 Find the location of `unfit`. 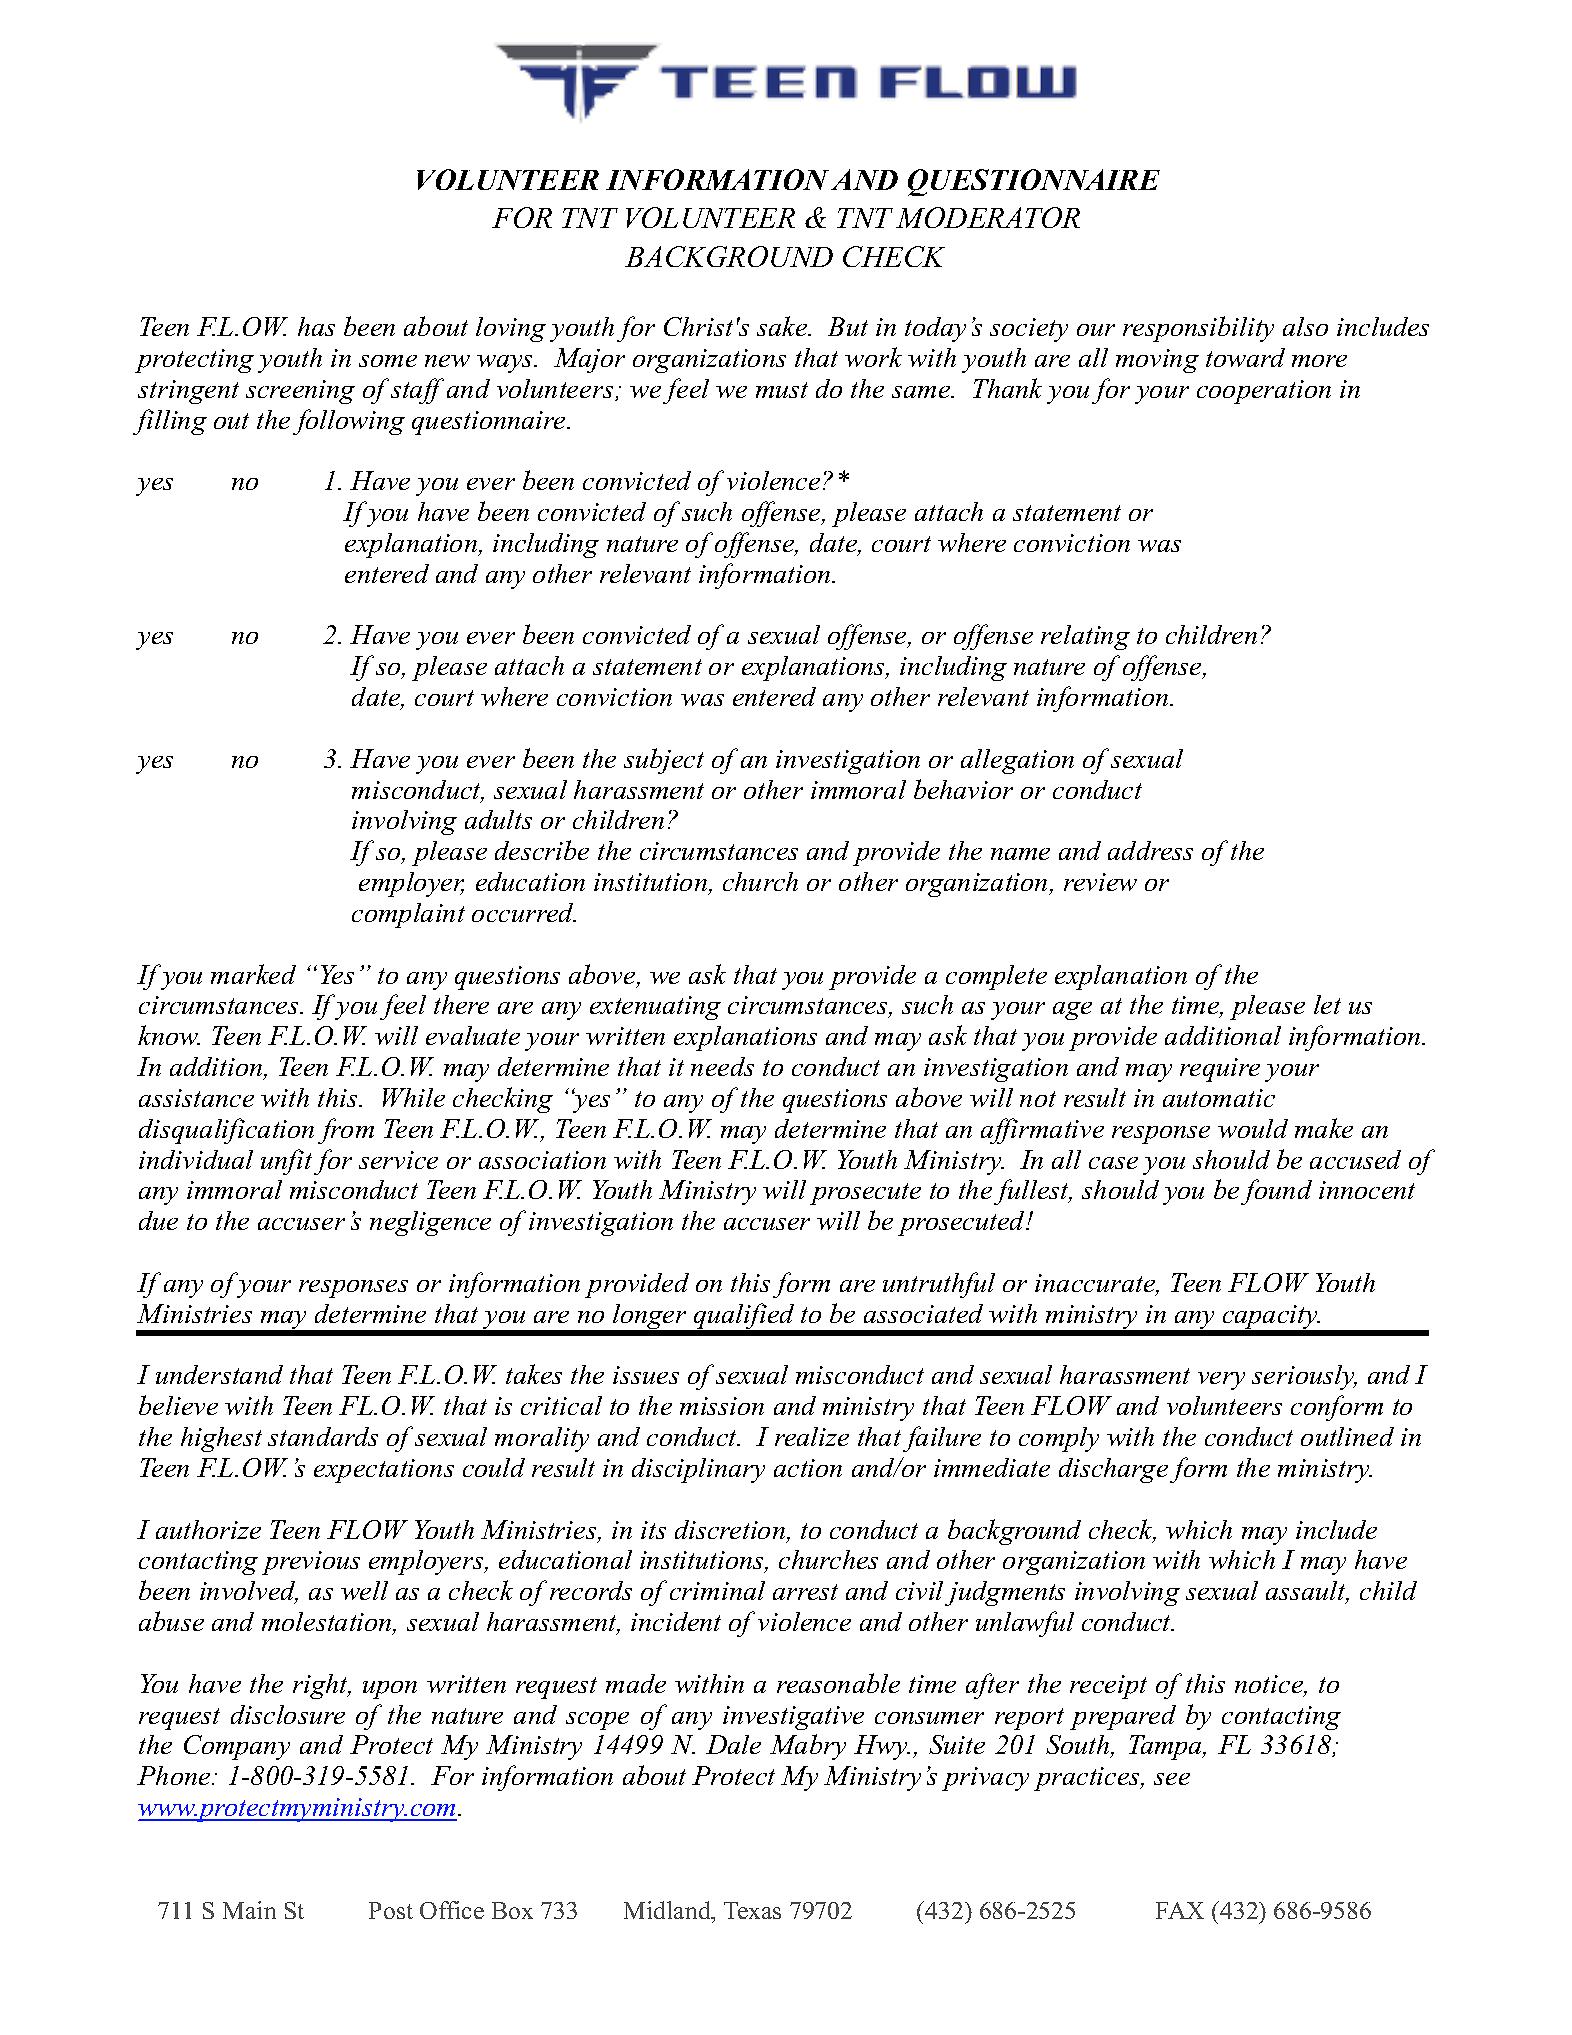

unfit is located at coordinates (286, 1162).
